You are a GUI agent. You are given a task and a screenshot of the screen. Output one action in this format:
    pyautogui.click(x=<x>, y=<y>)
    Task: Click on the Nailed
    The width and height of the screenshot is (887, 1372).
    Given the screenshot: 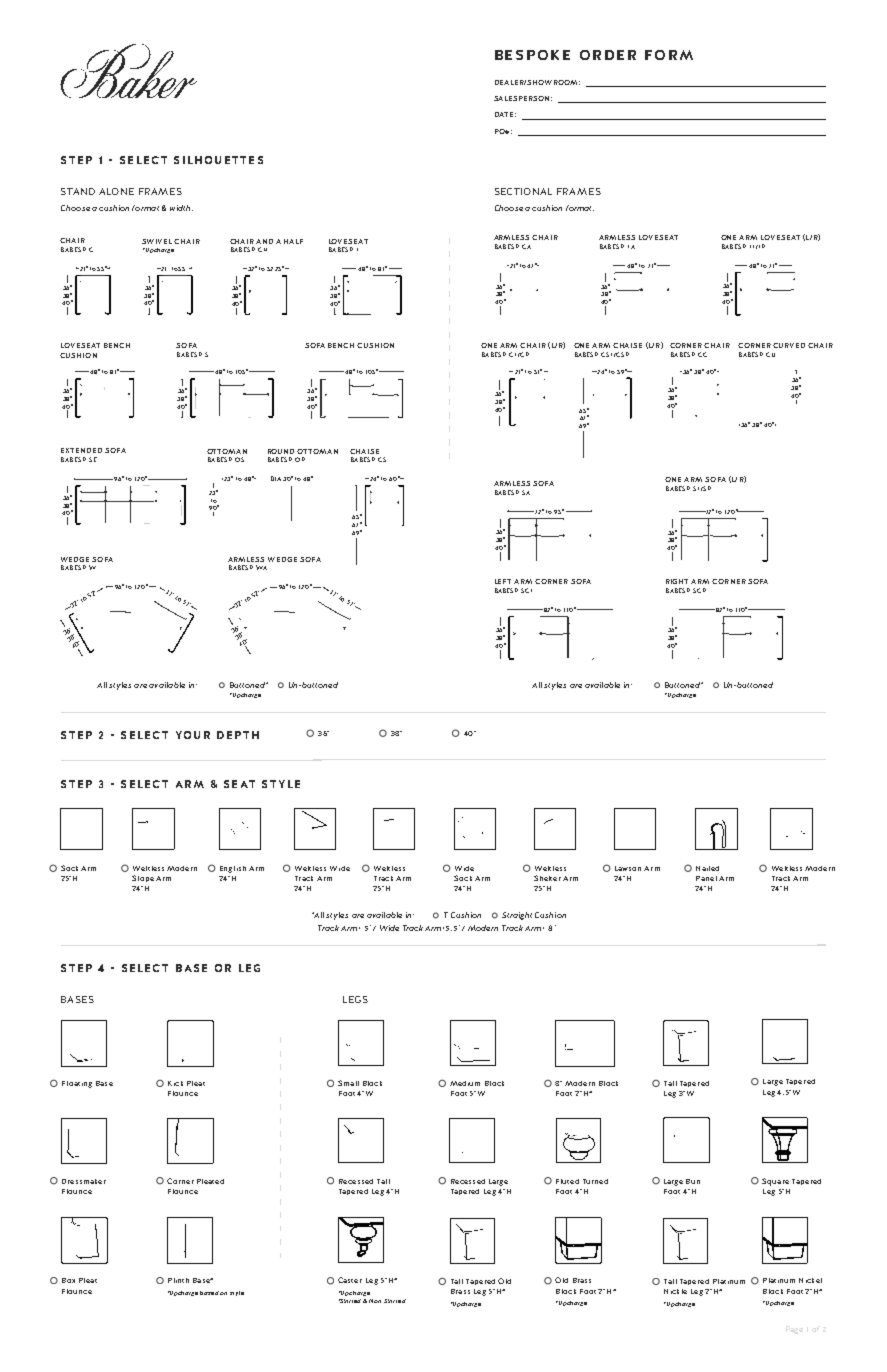 What is the action you would take?
    pyautogui.click(x=707, y=868)
